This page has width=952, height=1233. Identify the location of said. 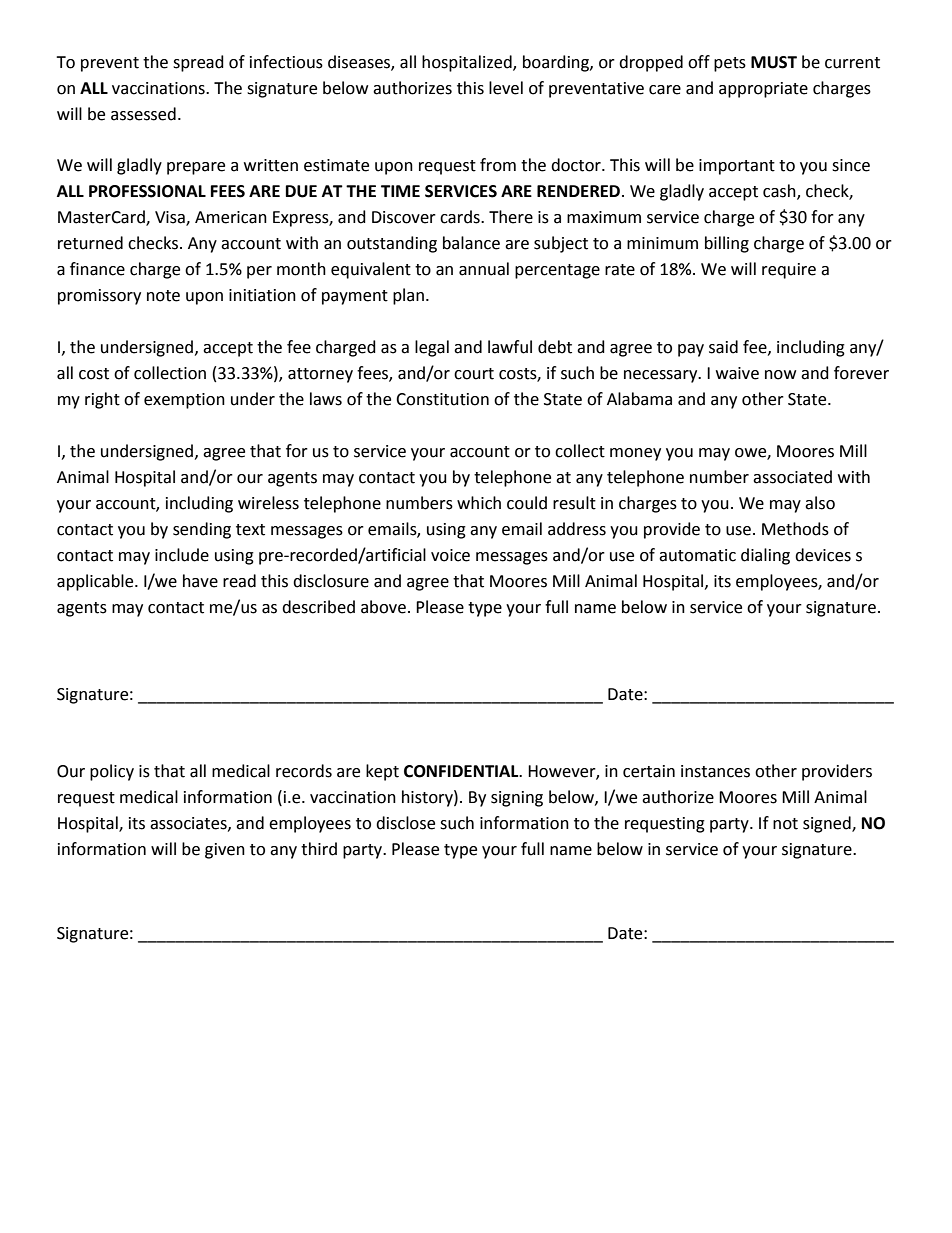
(723, 347).
